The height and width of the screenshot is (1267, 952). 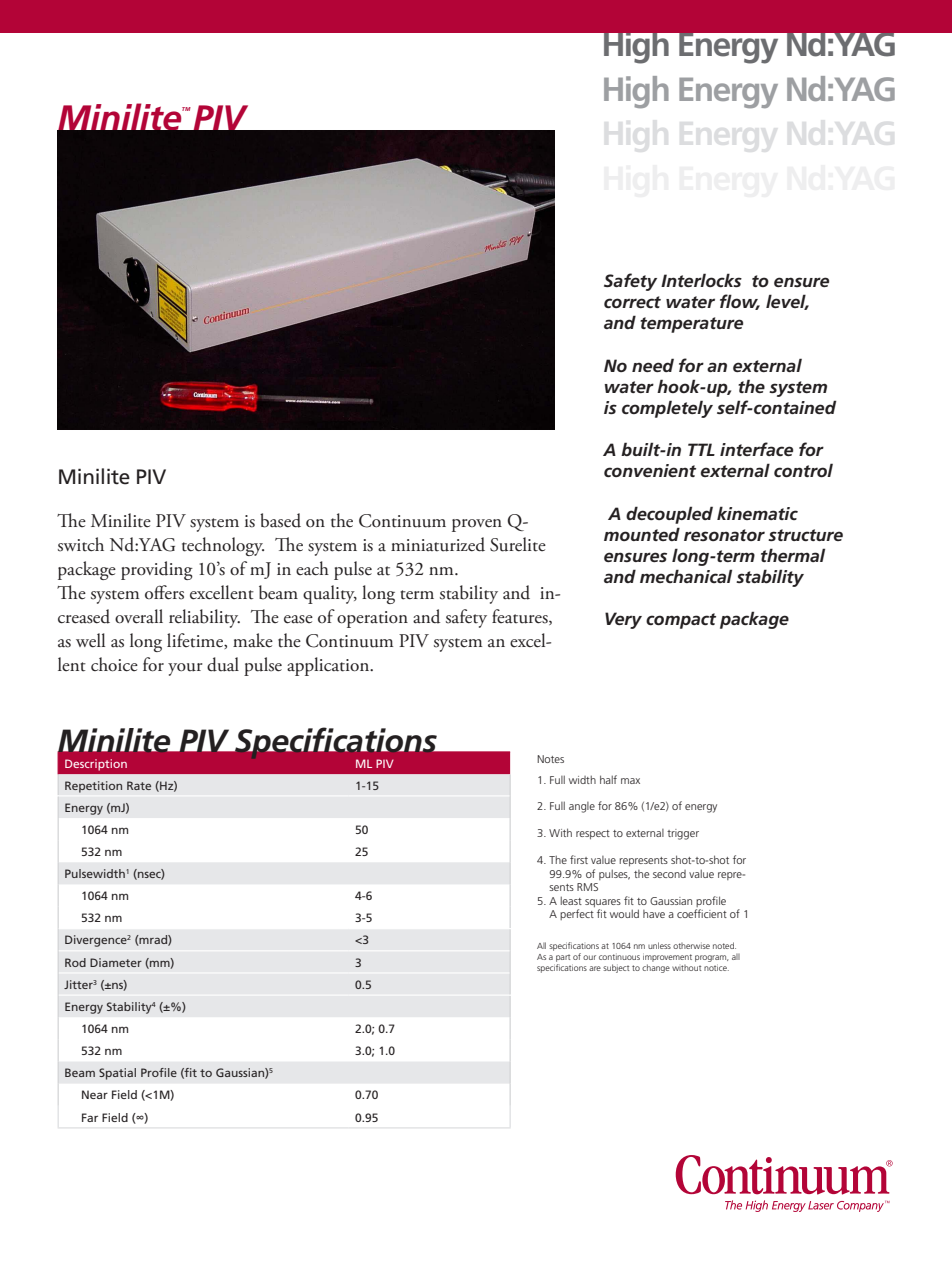 What do you see at coordinates (185, 669) in the screenshot?
I see `your` at bounding box center [185, 669].
